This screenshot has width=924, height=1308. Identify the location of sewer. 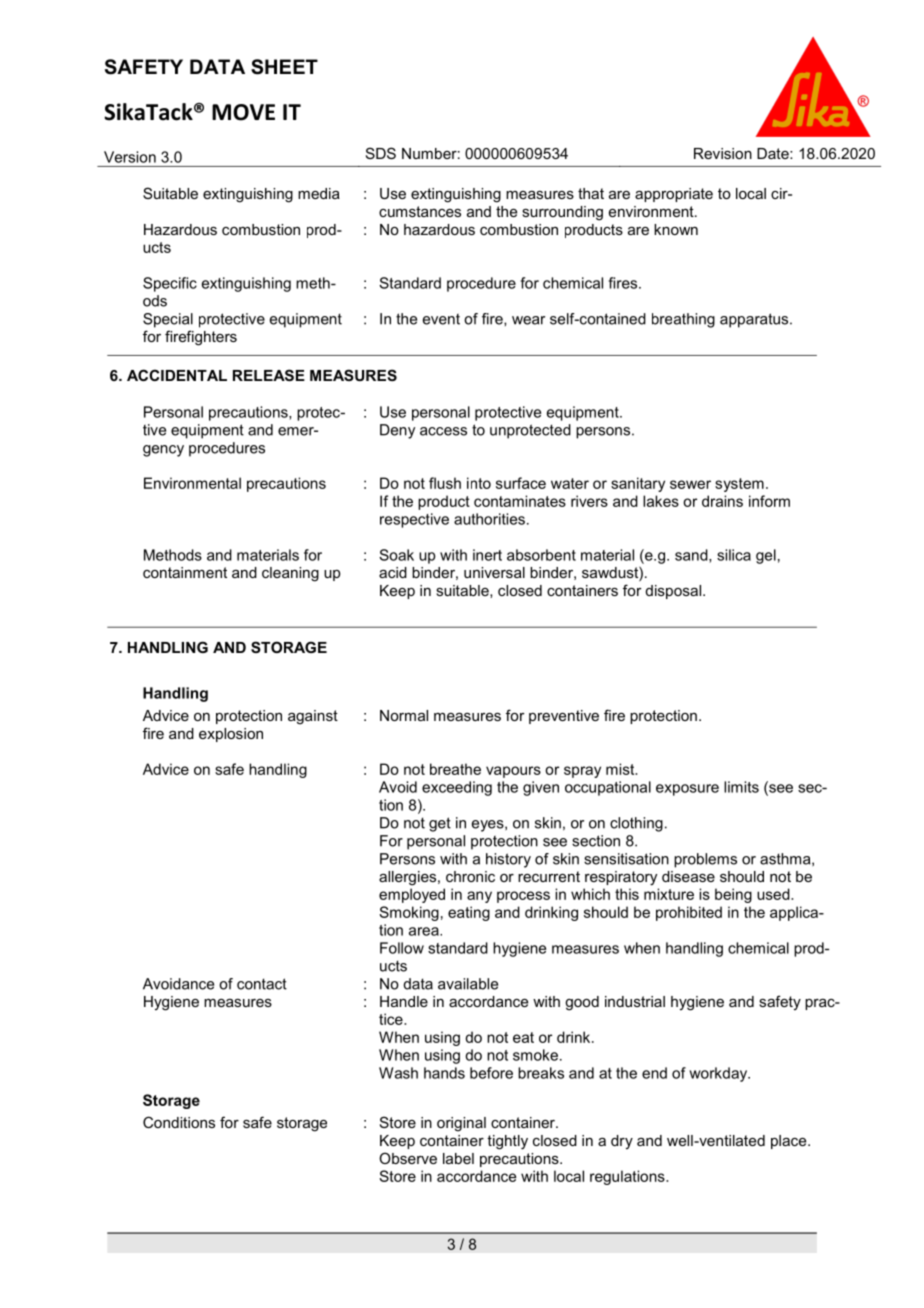
(690, 484).
